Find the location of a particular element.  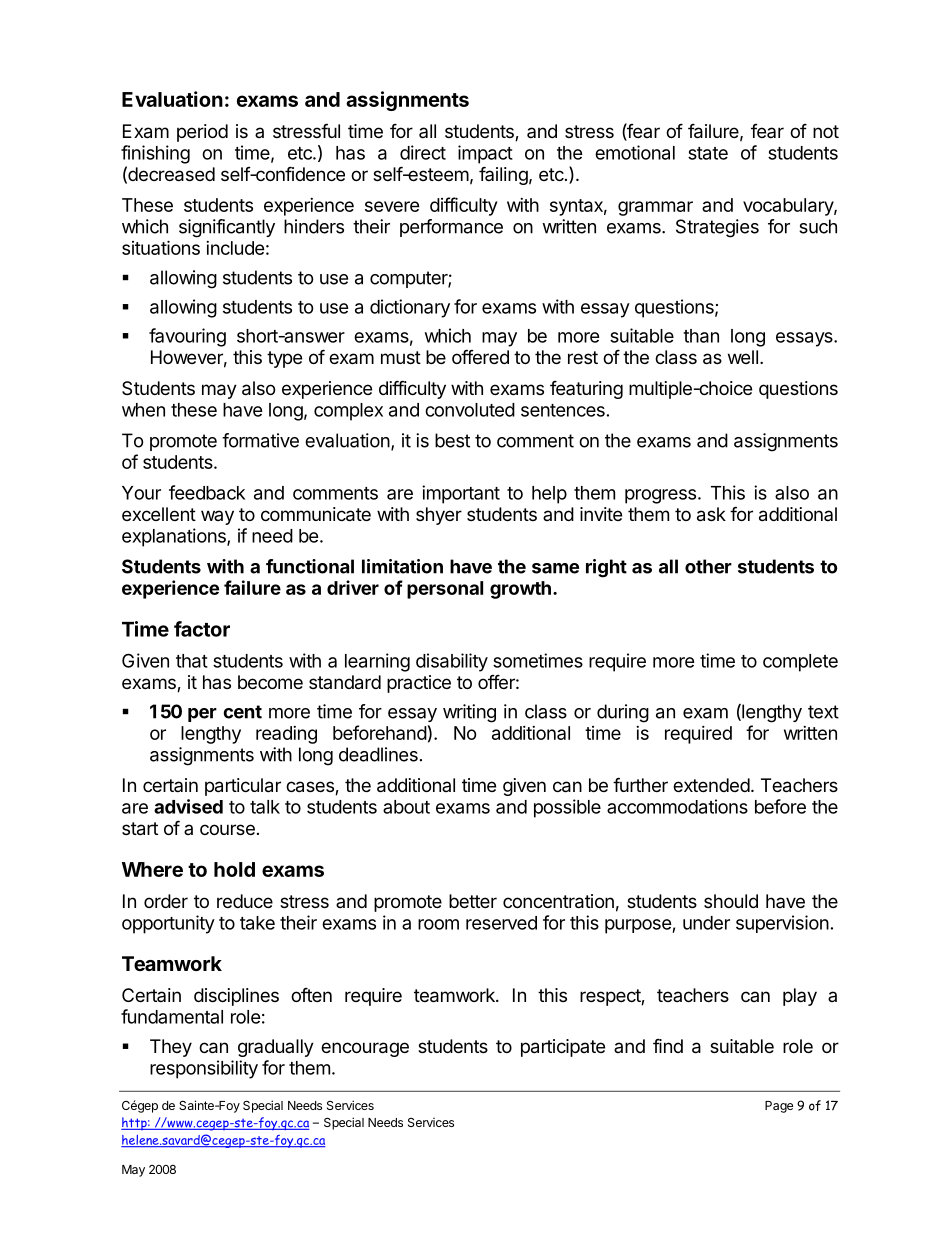

state is located at coordinates (708, 153).
